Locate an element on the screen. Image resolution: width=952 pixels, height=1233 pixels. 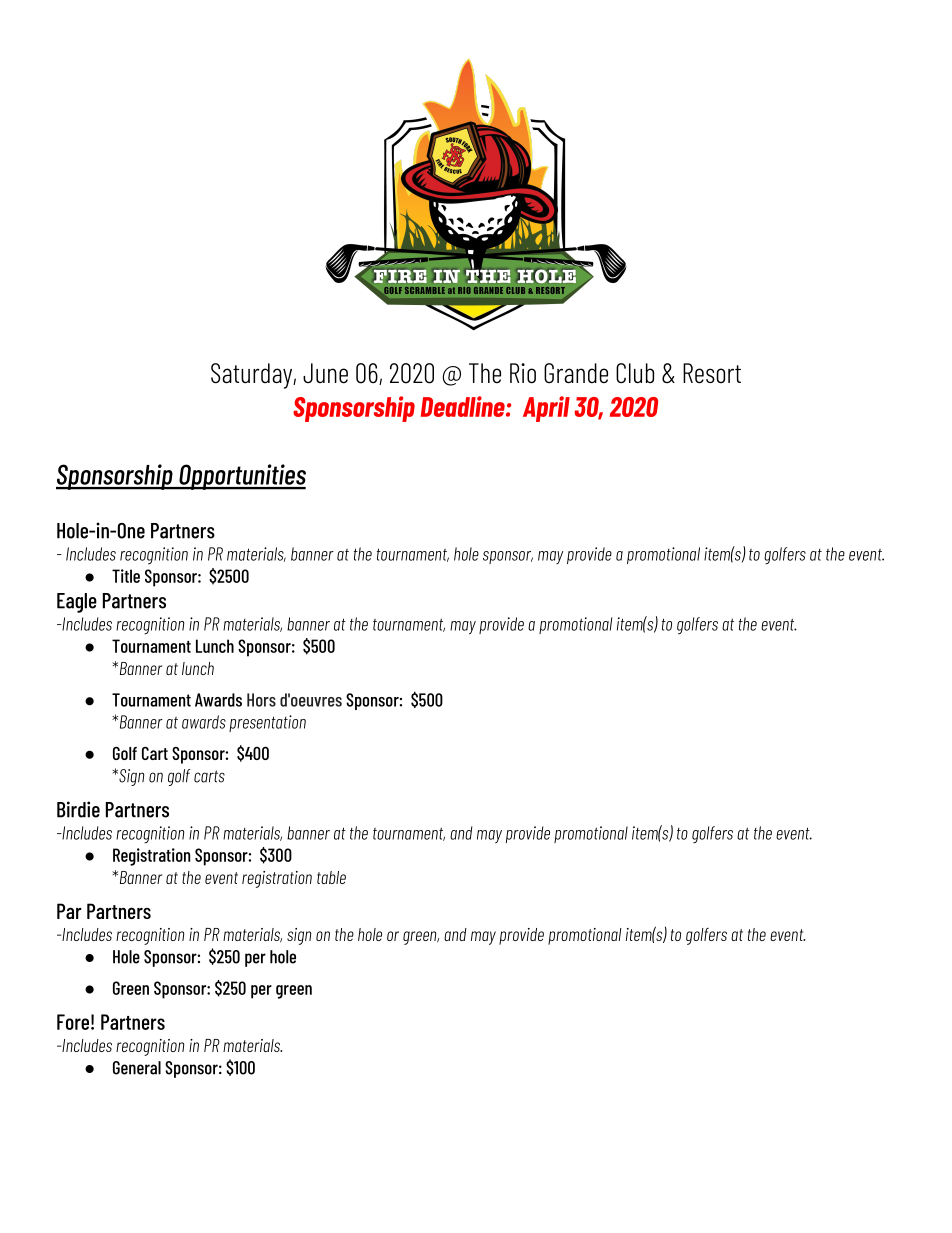
General is located at coordinates (137, 1068).
